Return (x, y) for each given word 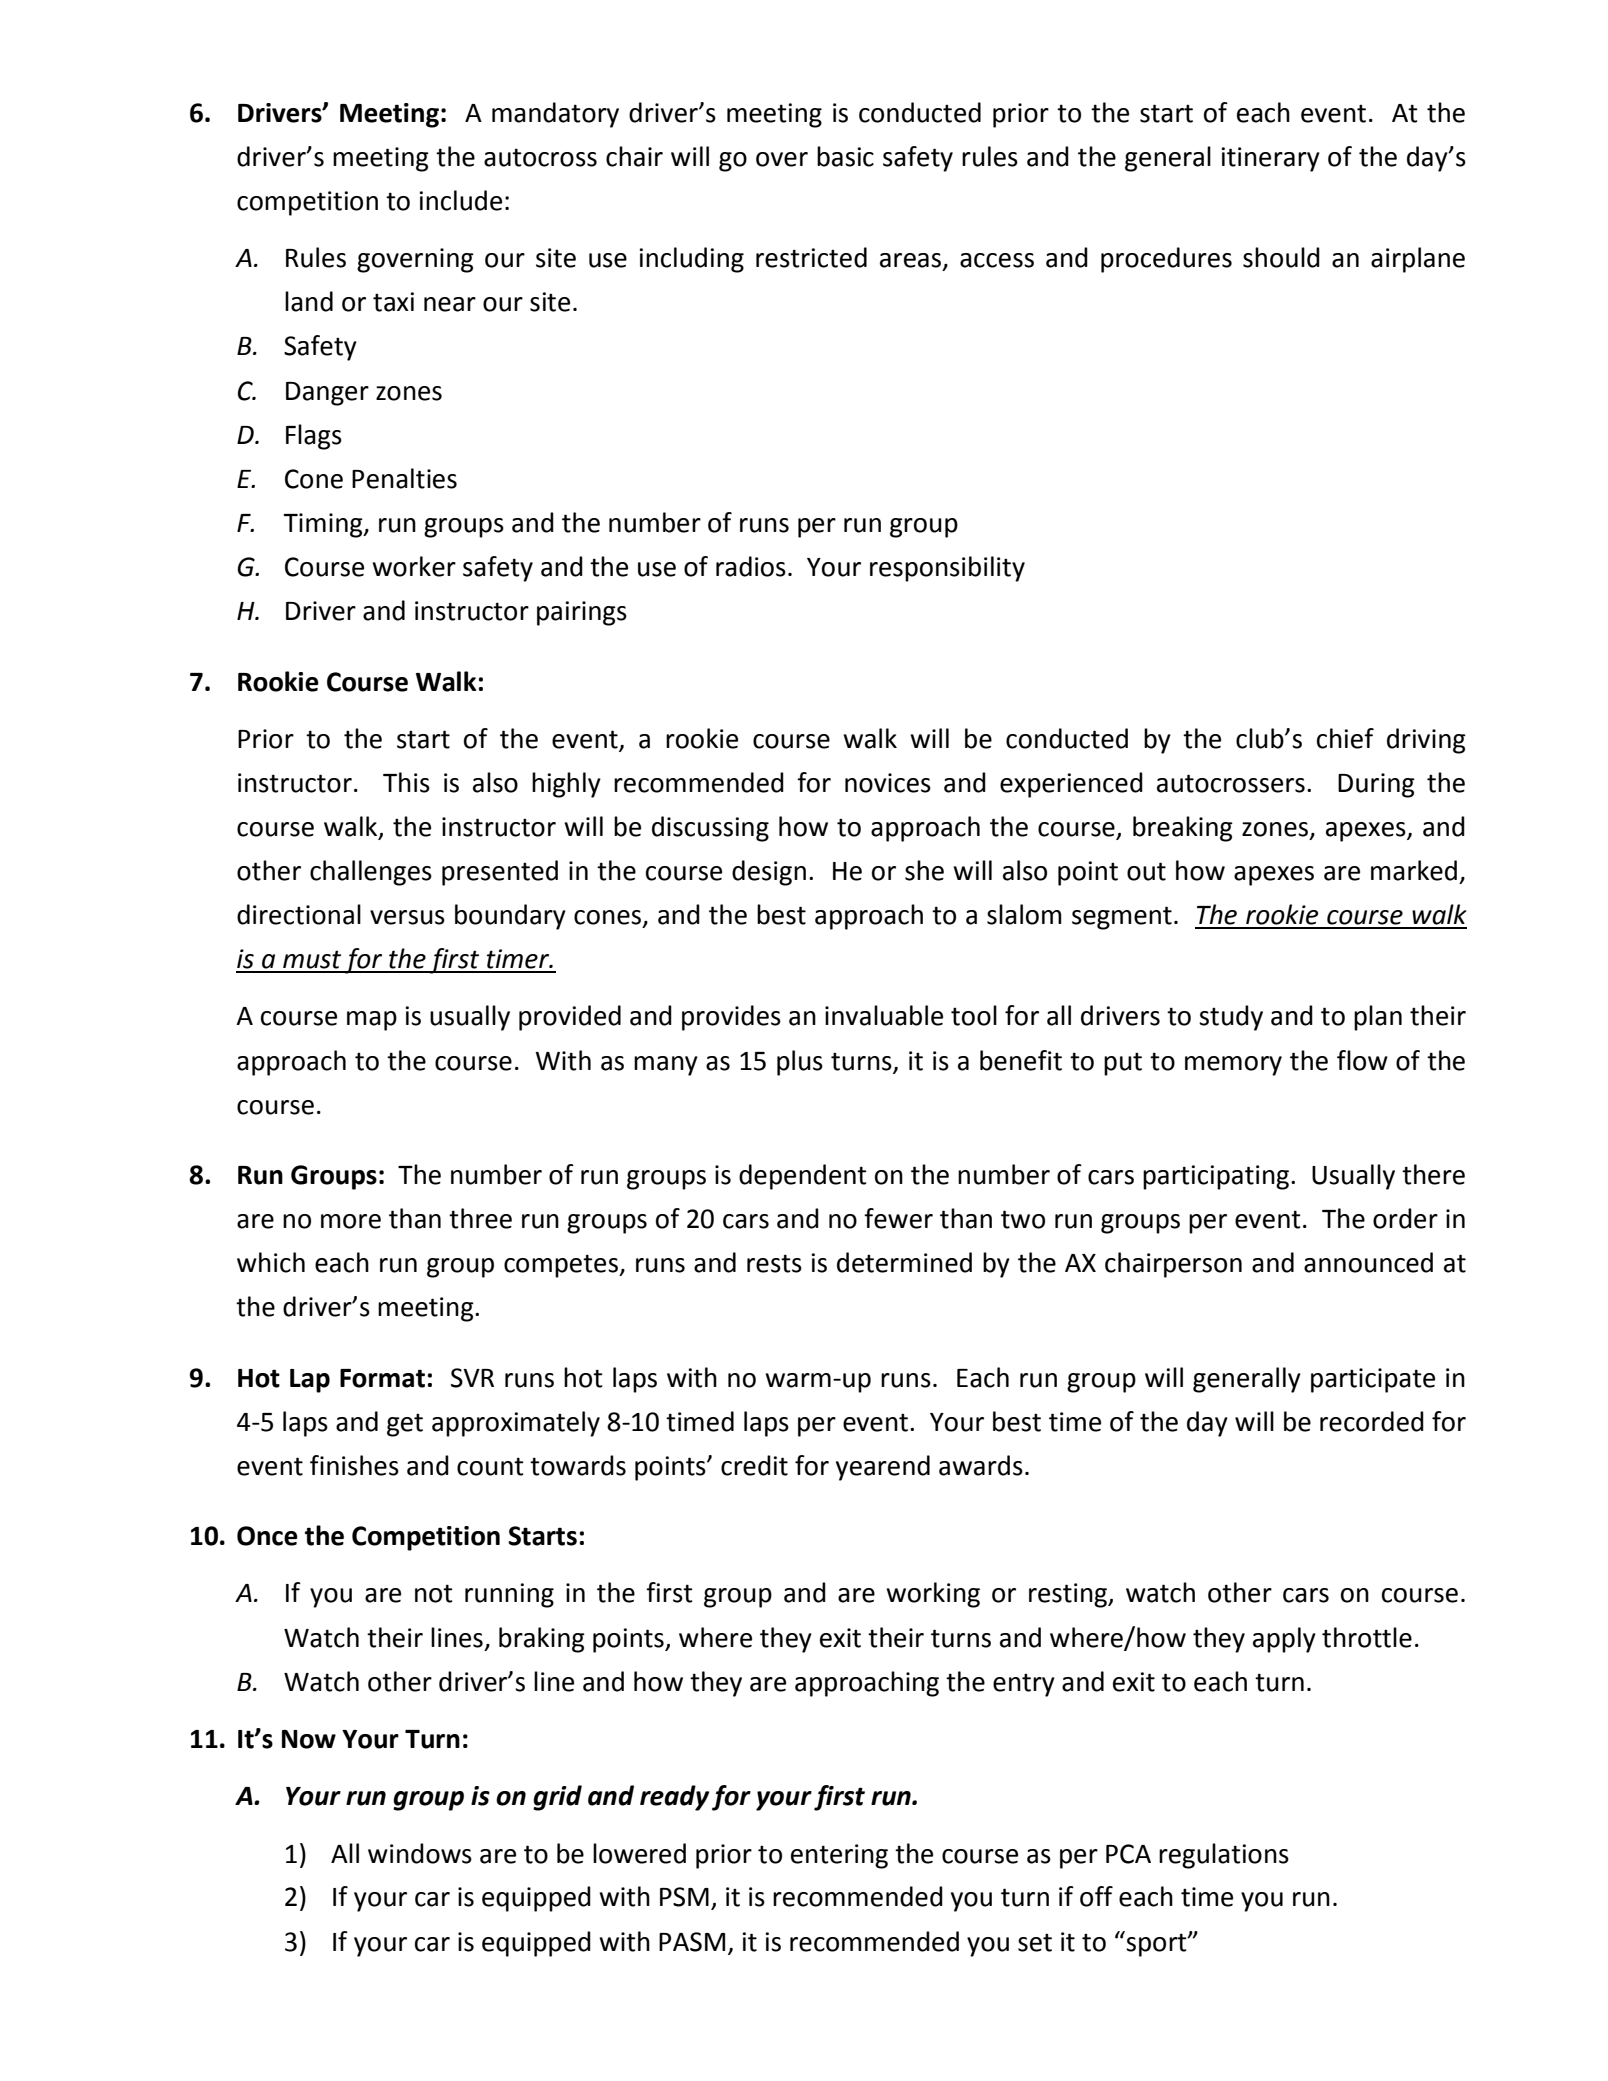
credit (754, 1465)
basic (845, 156)
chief (1345, 738)
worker (414, 566)
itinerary (1270, 159)
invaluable (884, 1015)
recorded (1372, 1421)
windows (420, 1853)
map (372, 1021)
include (460, 200)
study (1231, 1018)
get (405, 1425)
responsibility (947, 569)
